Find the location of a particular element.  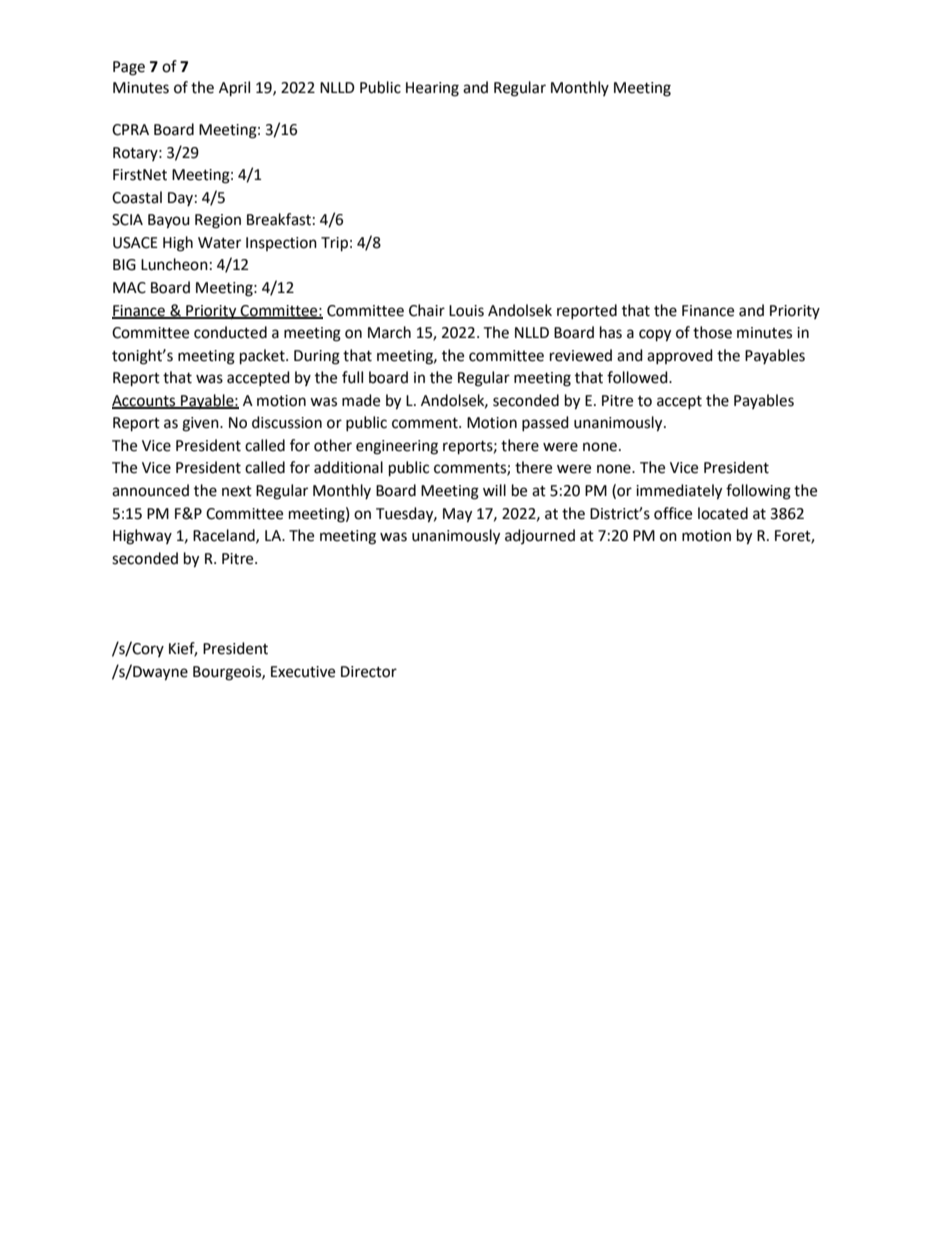

packet is located at coordinates (263, 357).
